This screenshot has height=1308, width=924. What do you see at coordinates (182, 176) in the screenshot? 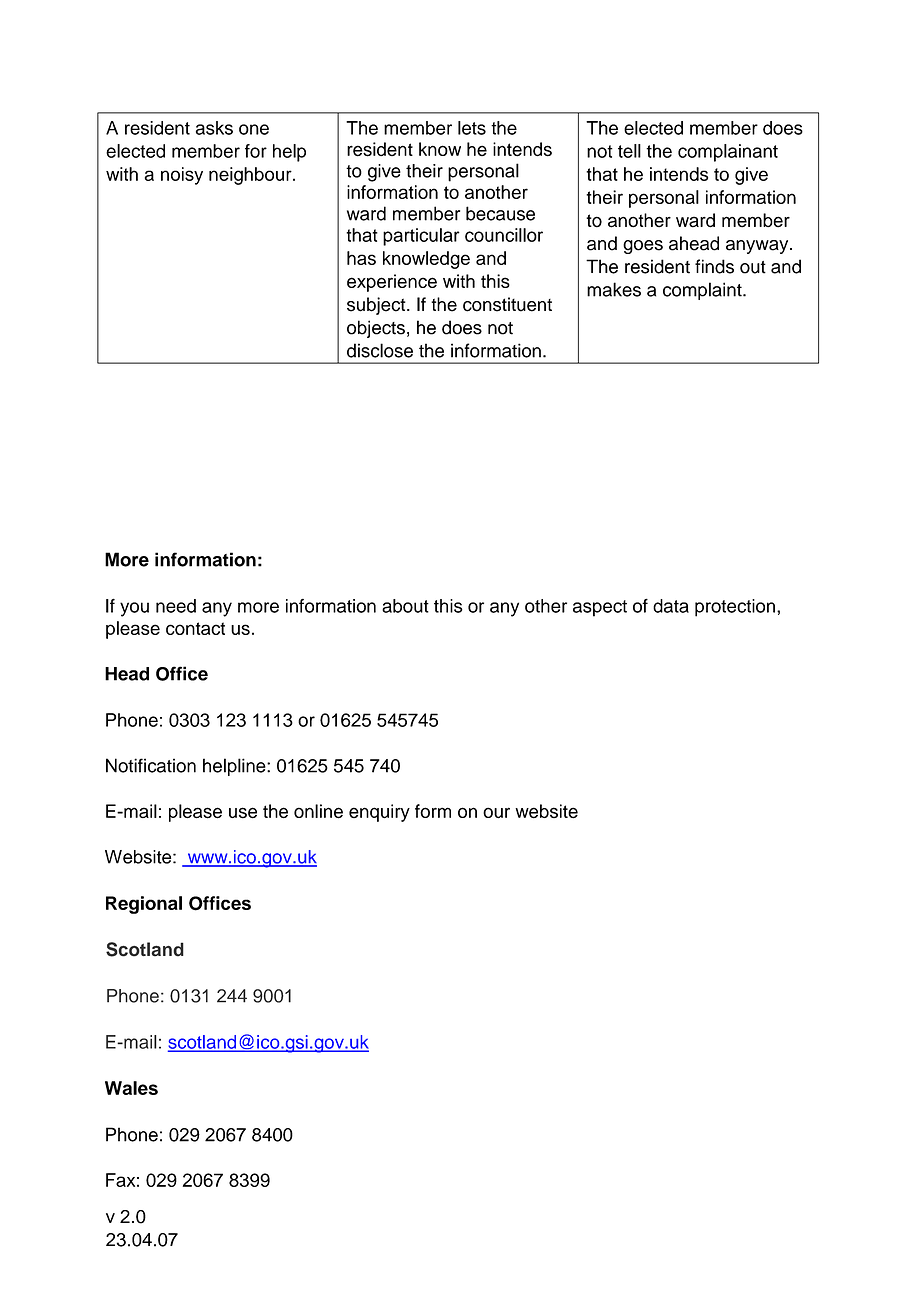
I see `noisy` at bounding box center [182, 176].
